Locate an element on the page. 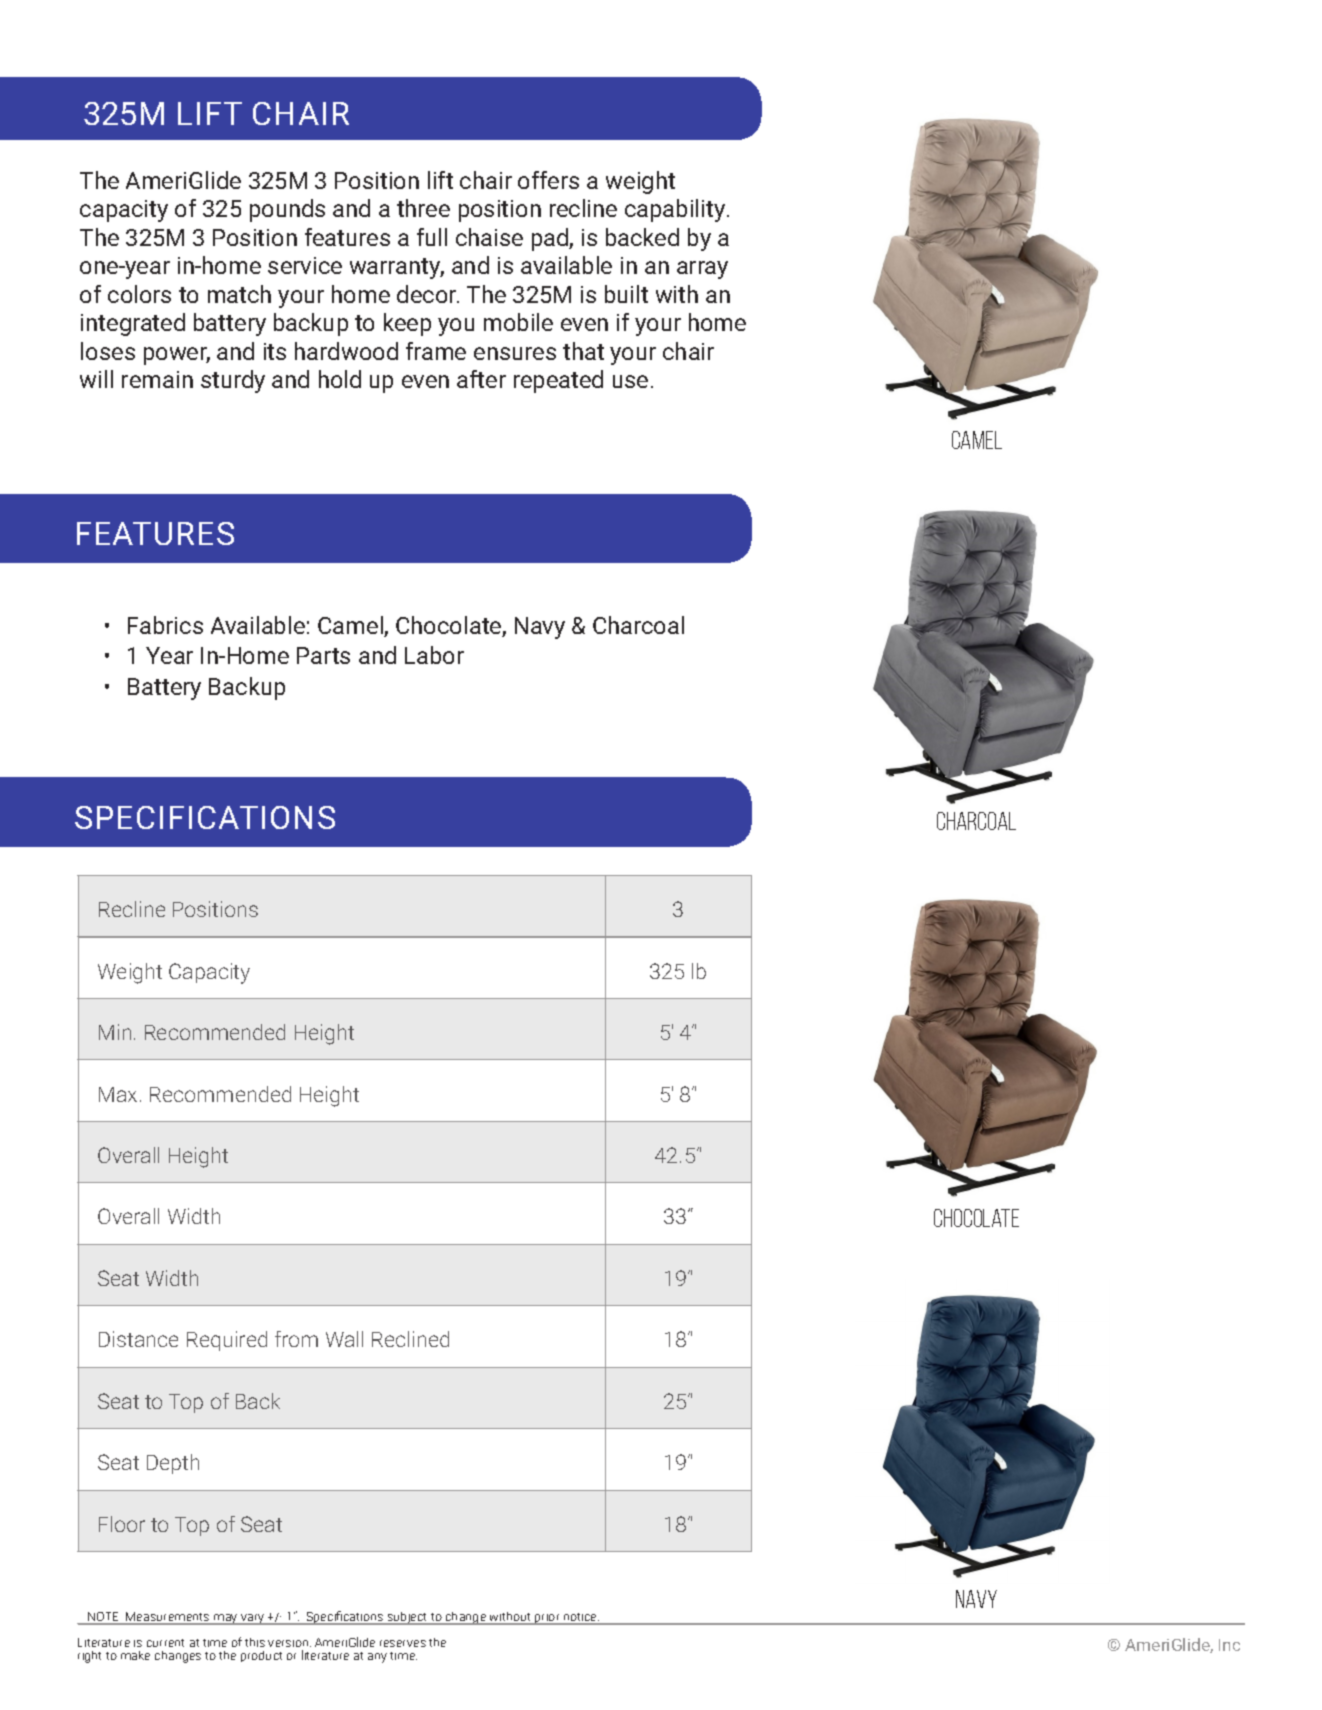 This image has width=1322, height=1710. capability is located at coordinates (676, 210).
